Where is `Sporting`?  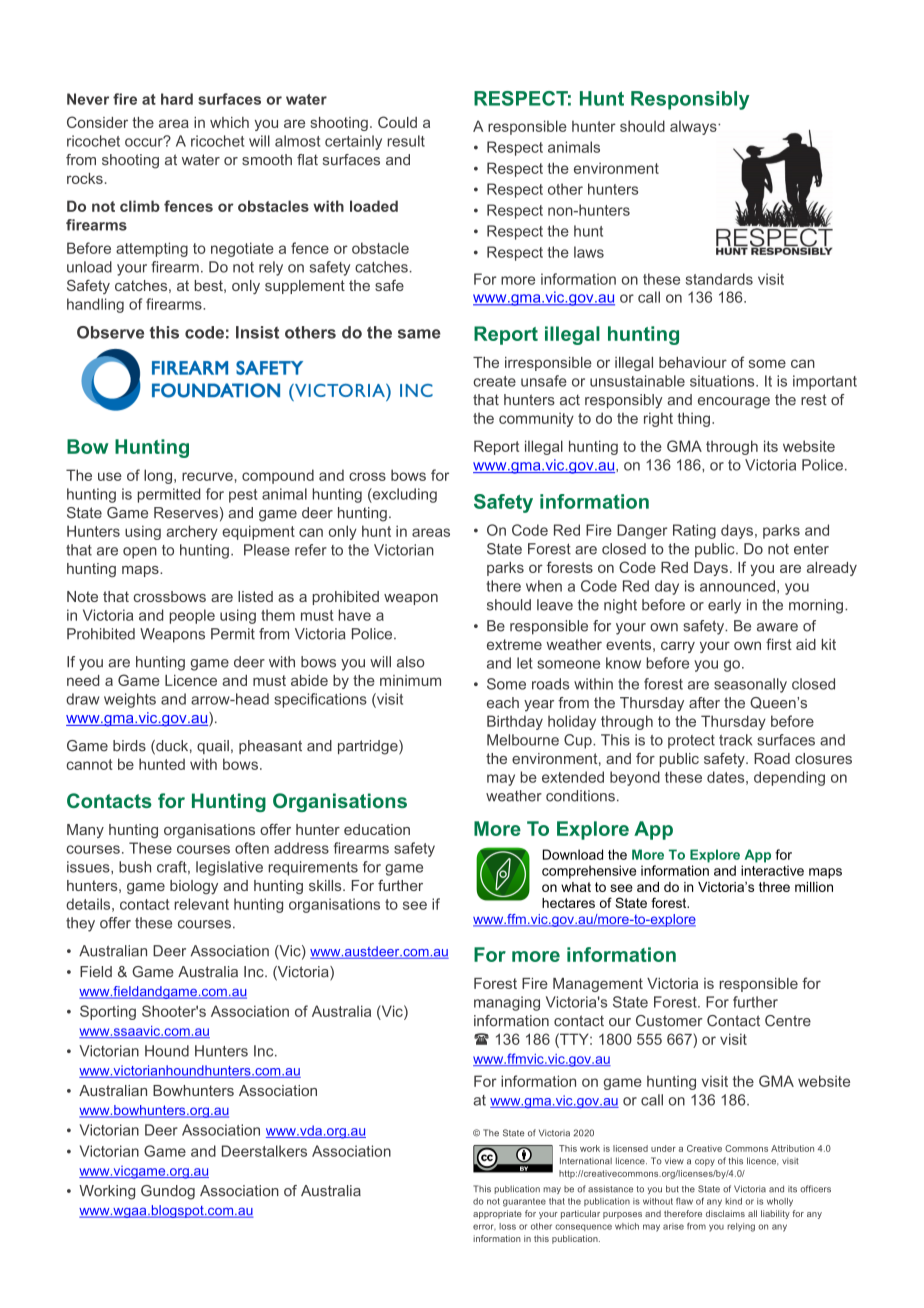
Sporting is located at coordinates (108, 1012).
